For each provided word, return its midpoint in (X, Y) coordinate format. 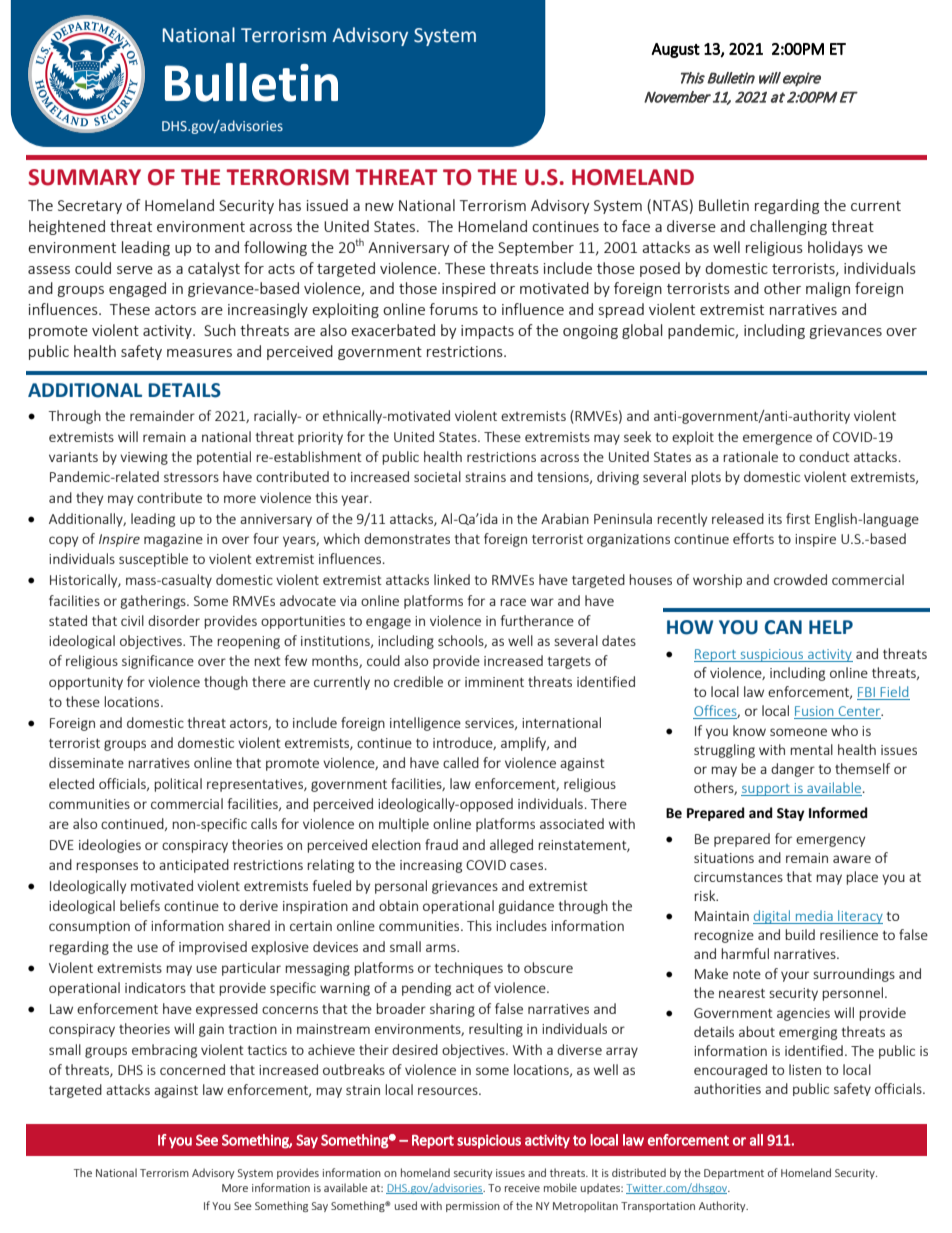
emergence (777, 439)
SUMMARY (84, 177)
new (379, 207)
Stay (791, 814)
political (178, 785)
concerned (192, 1069)
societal (437, 476)
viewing (144, 458)
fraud (441, 844)
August (675, 50)
